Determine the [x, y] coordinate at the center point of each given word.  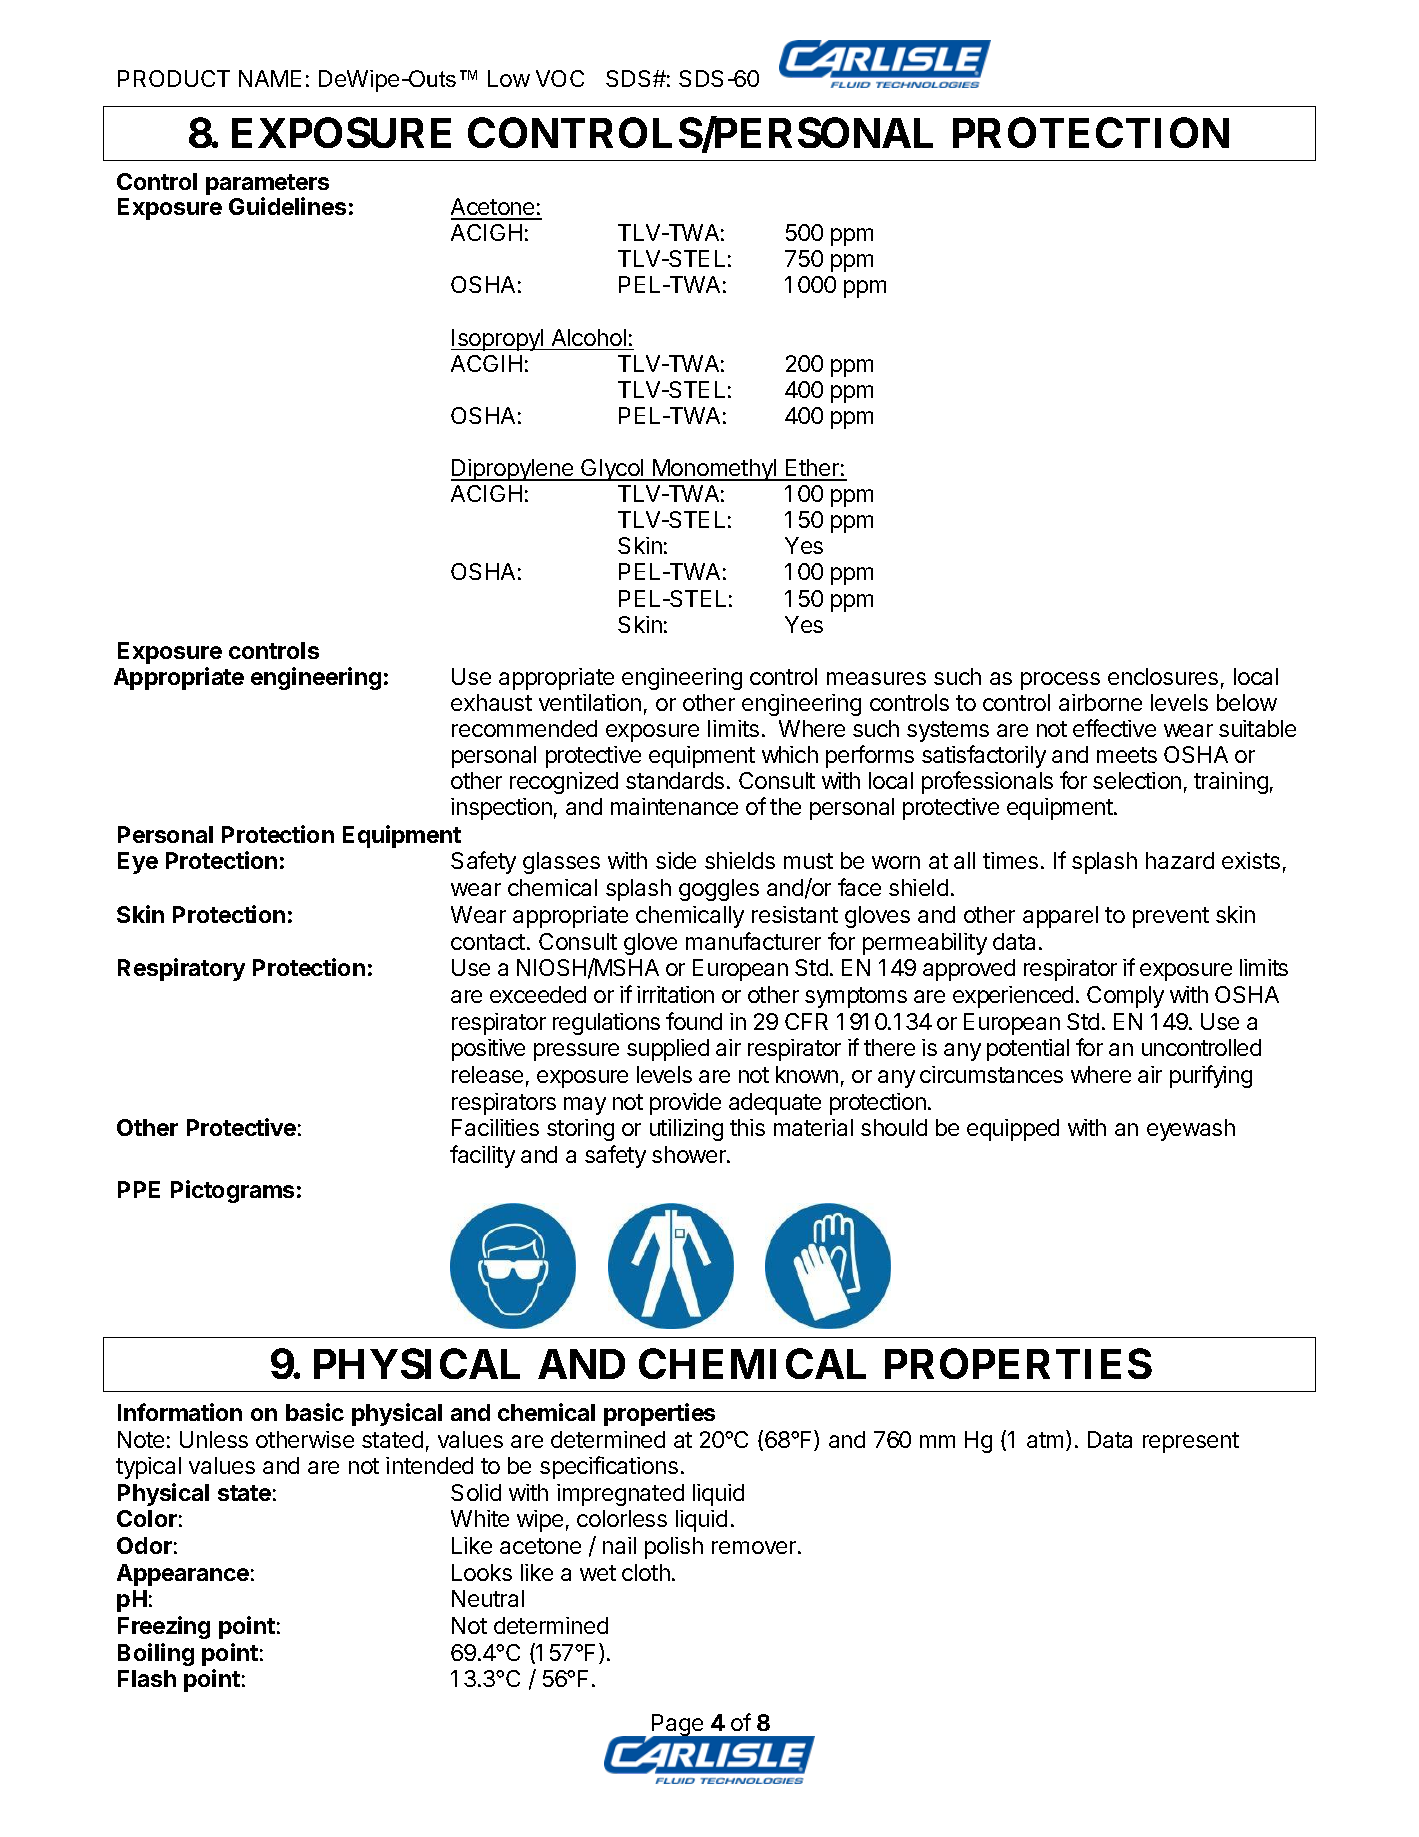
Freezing [164, 1627]
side [676, 860]
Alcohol [589, 337]
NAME [270, 78]
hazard [1180, 860]
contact [488, 942]
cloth [646, 1572]
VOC [560, 78]
